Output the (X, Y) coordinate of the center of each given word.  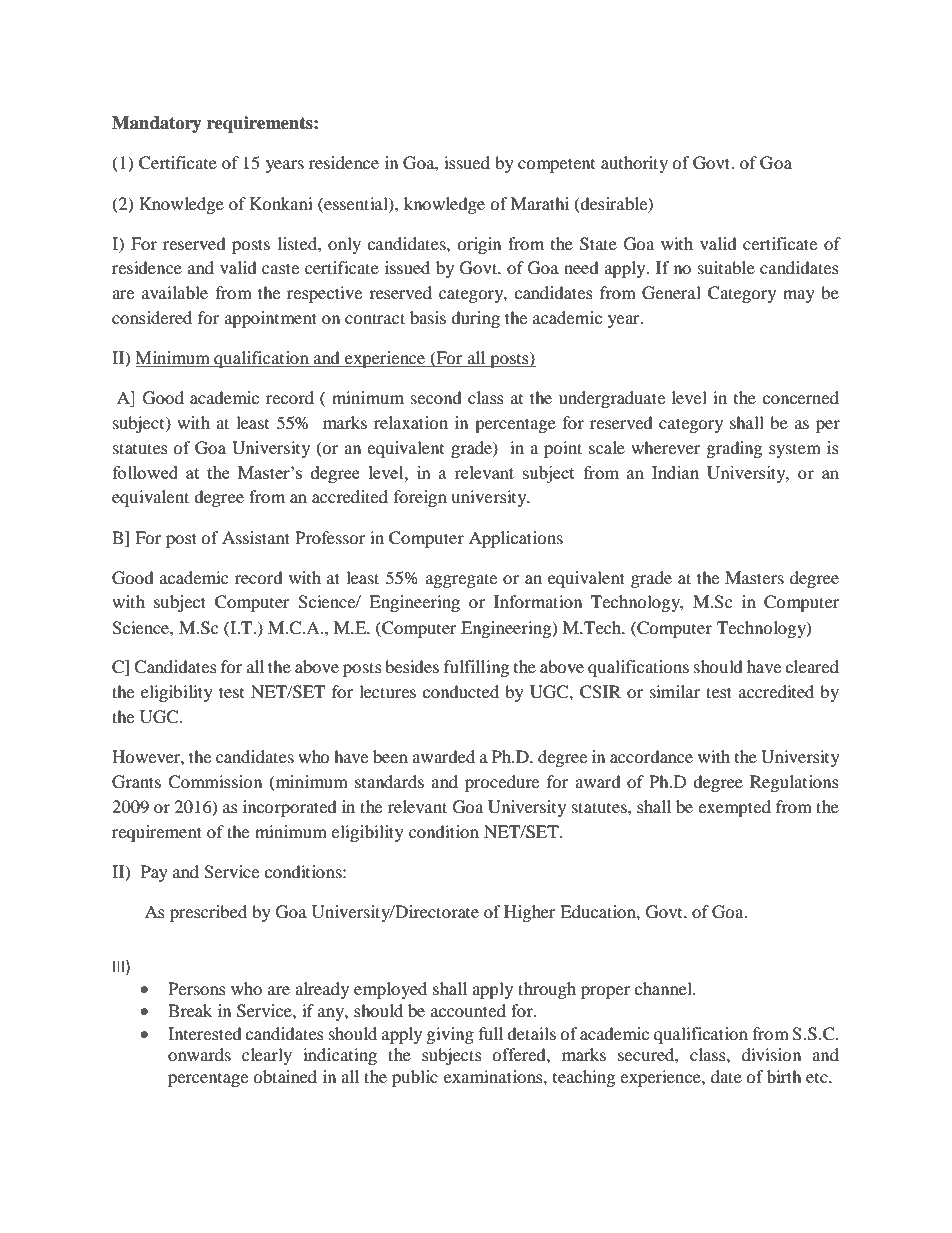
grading (734, 449)
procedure (502, 783)
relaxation (411, 422)
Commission (215, 782)
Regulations (794, 783)
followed (145, 472)
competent (556, 165)
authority (634, 164)
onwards (199, 1054)
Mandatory (157, 124)
